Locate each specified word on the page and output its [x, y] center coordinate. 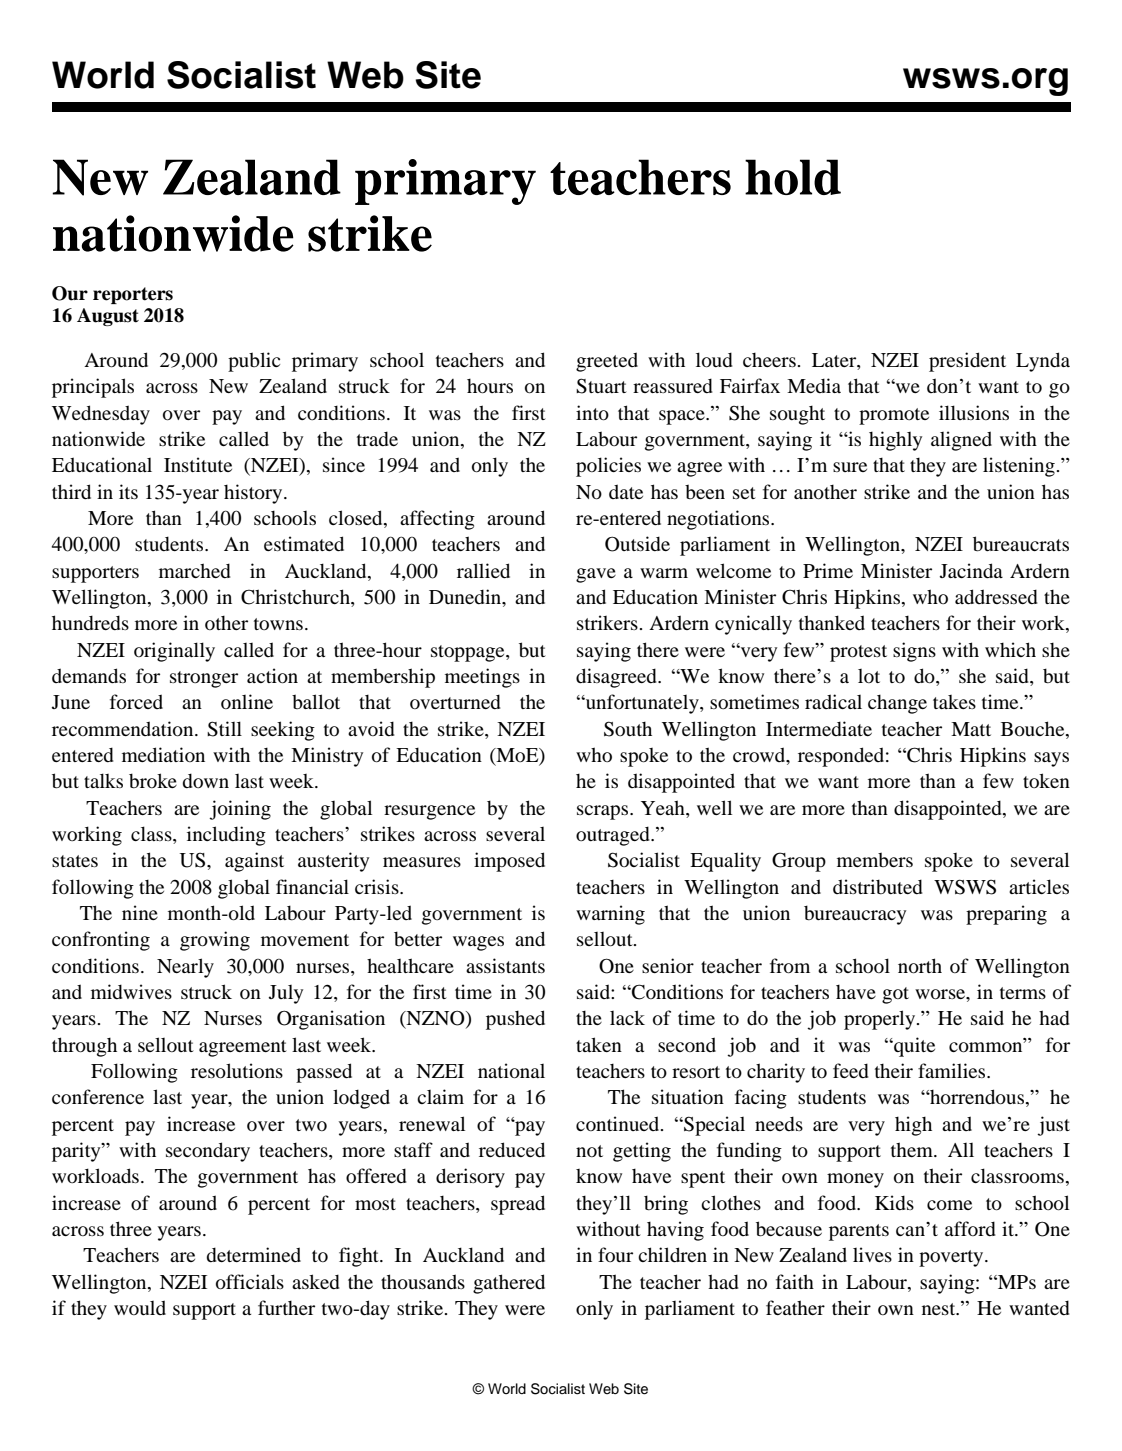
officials [250, 1282]
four [615, 1254]
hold [793, 177]
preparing [1006, 915]
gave [596, 575]
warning [610, 915]
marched [195, 570]
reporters [133, 295]
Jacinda [971, 570]
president [967, 362]
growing [215, 941]
